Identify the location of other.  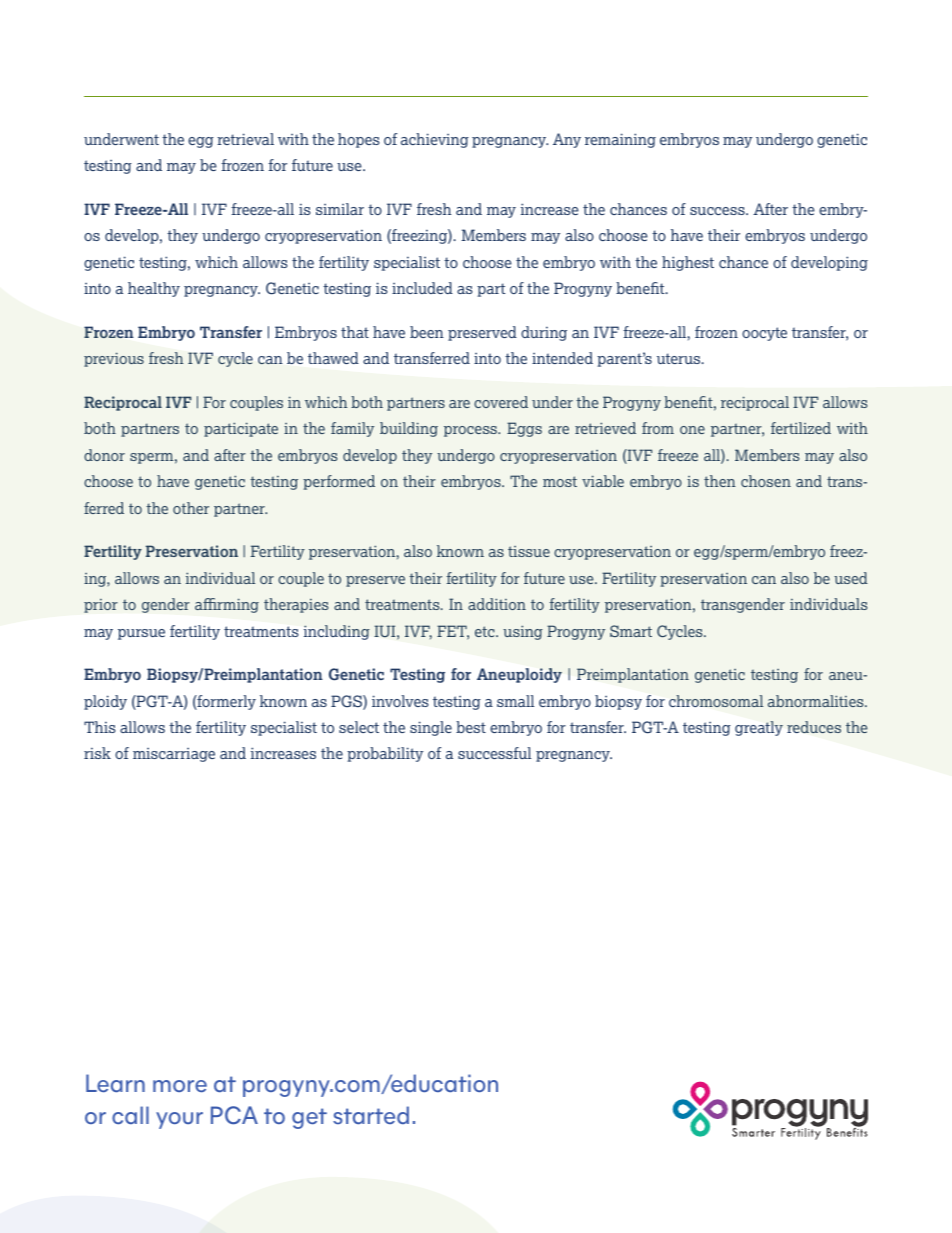
(191, 508).
